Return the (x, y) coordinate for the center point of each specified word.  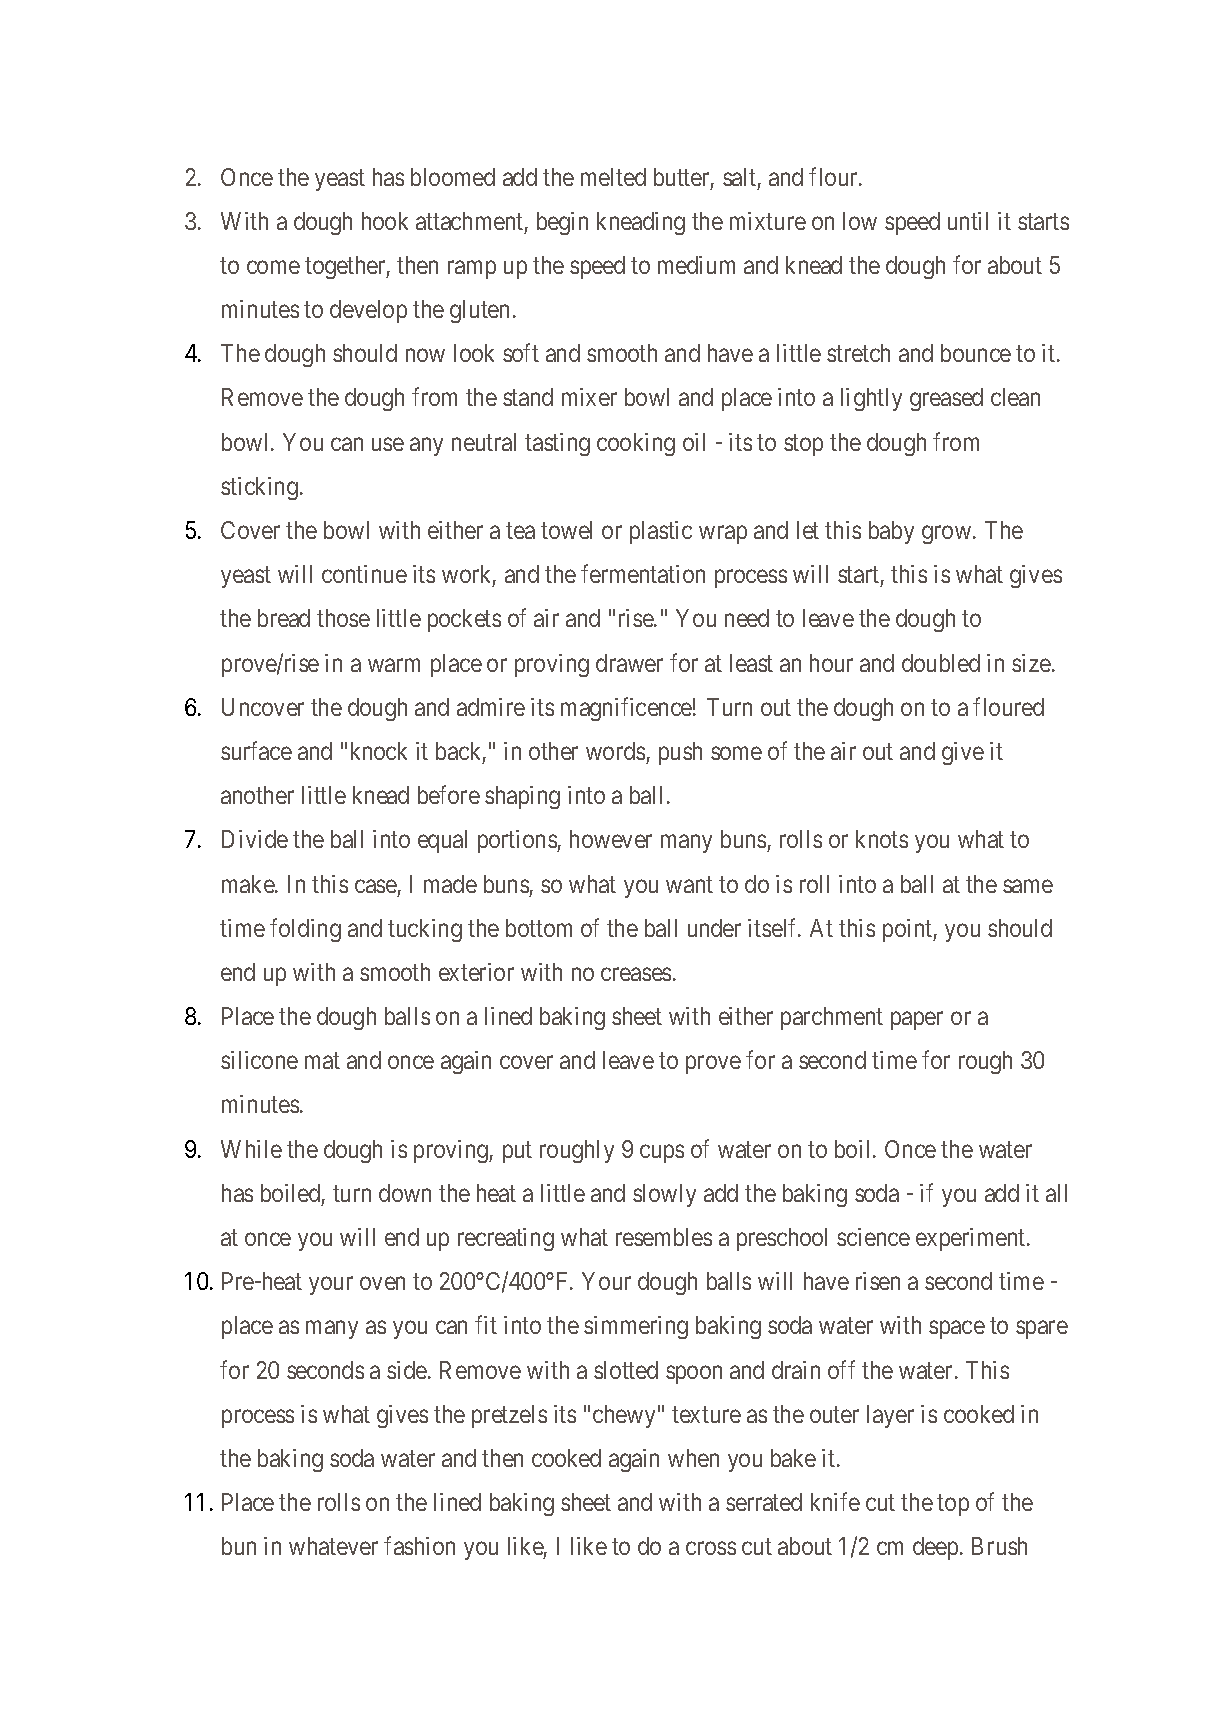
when (693, 1458)
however (611, 839)
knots (882, 839)
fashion (419, 1546)
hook (385, 221)
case (376, 886)
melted (613, 177)
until (968, 221)
